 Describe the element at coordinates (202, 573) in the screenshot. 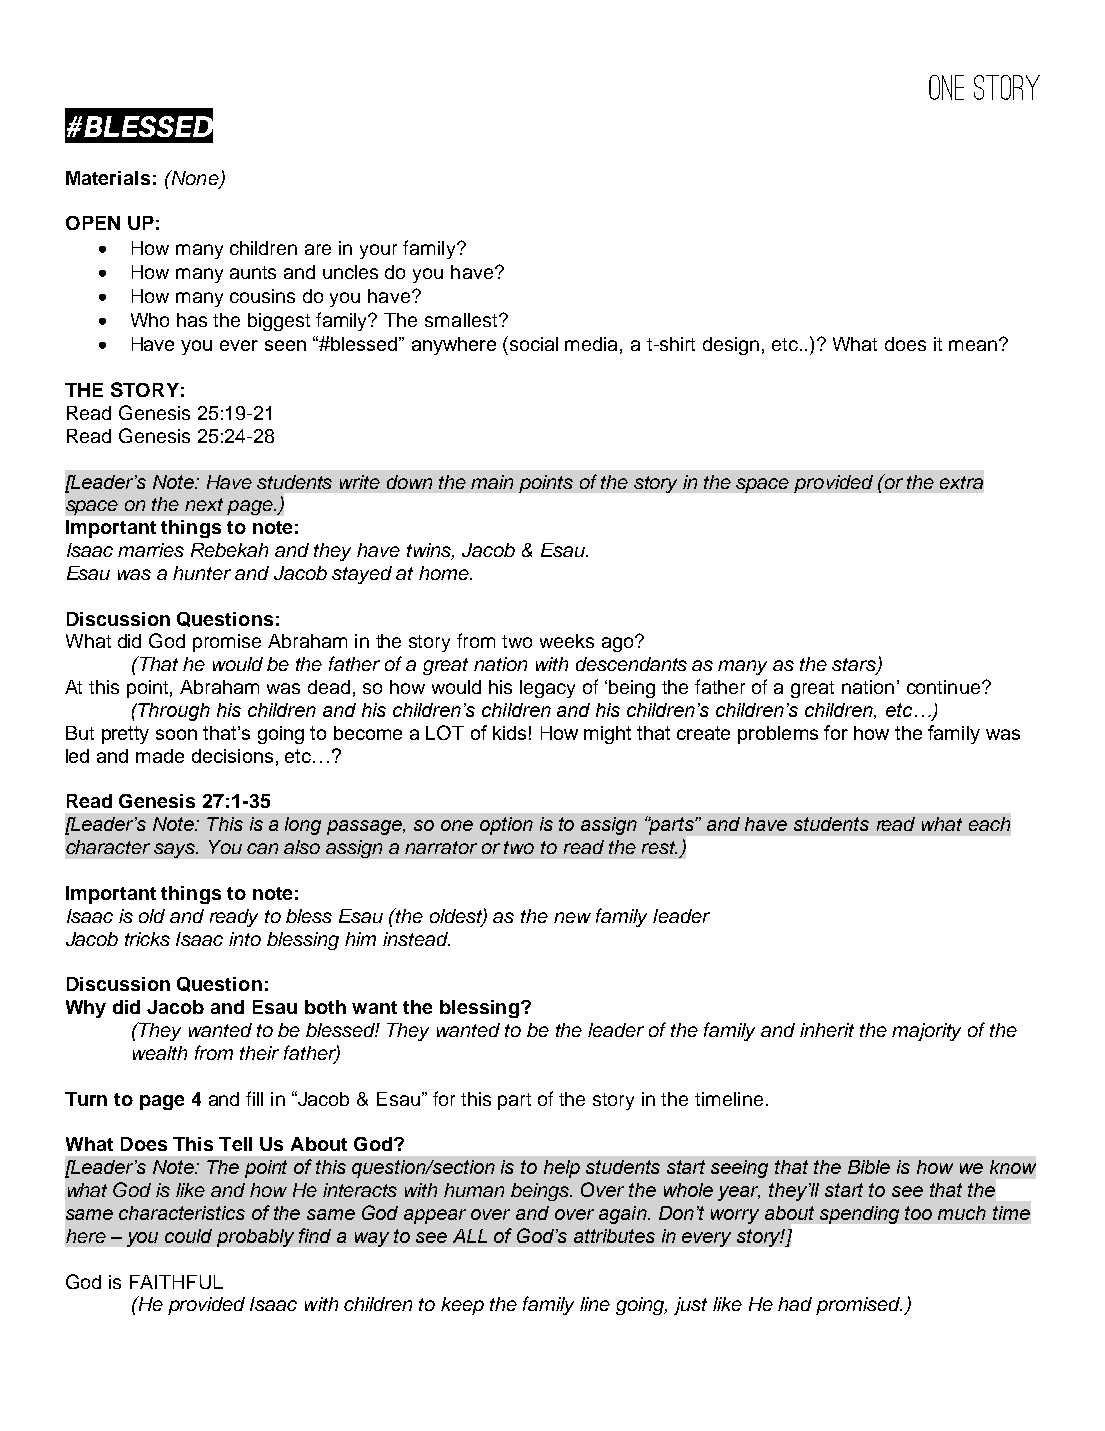

I see `hunter` at that location.
